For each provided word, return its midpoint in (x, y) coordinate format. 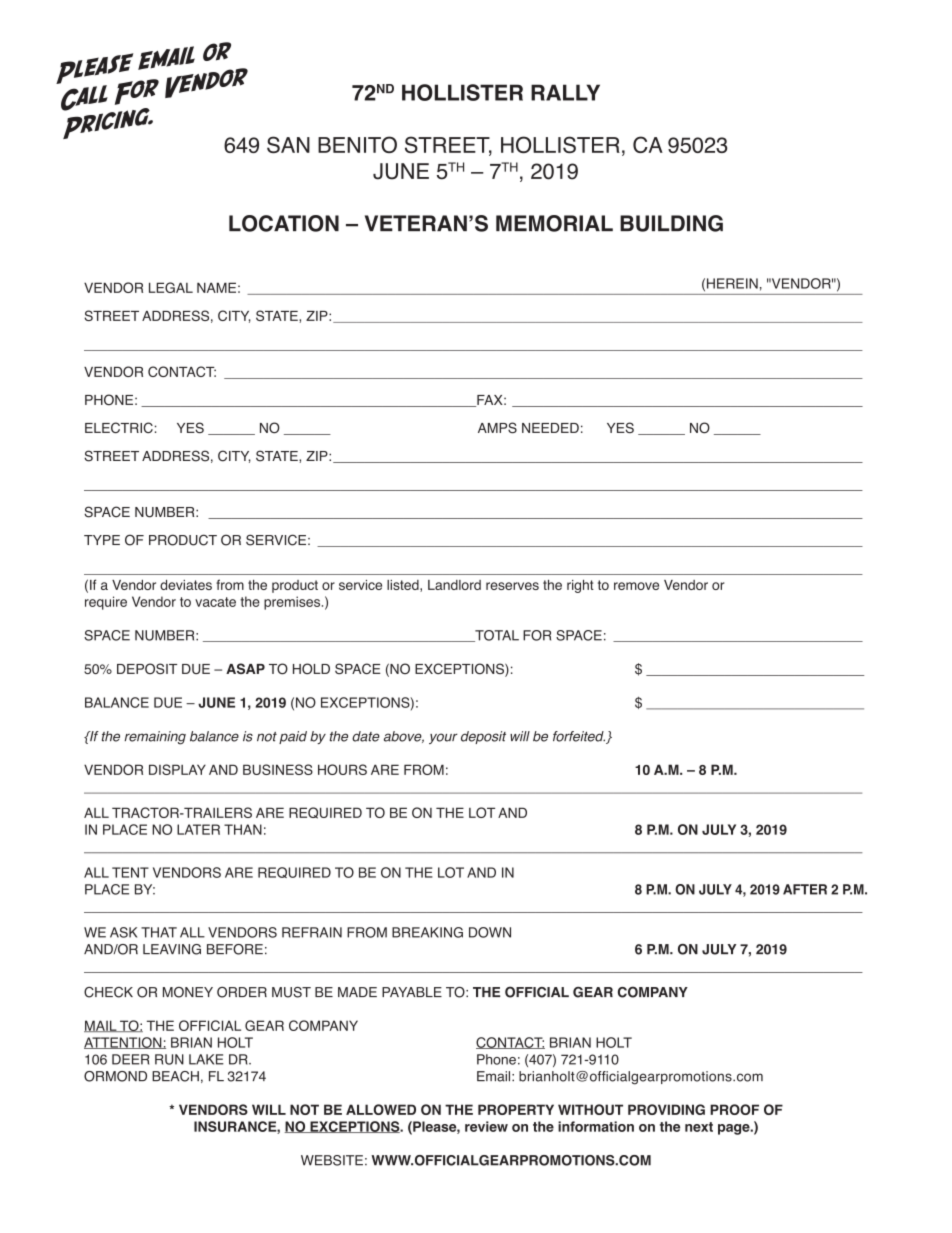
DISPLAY (177, 769)
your (443, 738)
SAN (288, 144)
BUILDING (671, 223)
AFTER (805, 889)
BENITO (357, 144)
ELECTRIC (119, 427)
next (699, 1127)
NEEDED (550, 428)
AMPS (497, 427)
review (486, 1126)
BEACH (175, 1076)
